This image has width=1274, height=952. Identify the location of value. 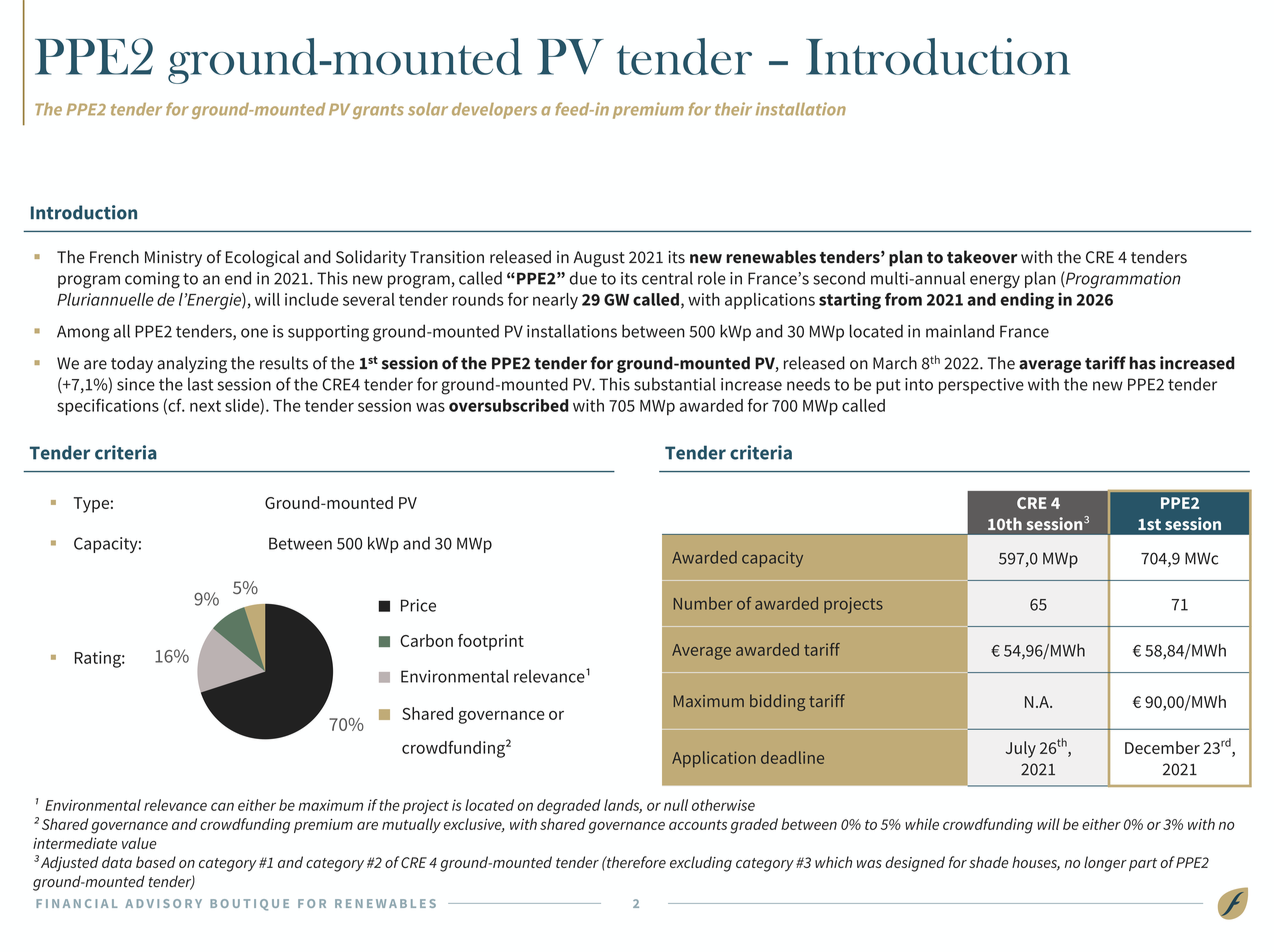
(139, 843).
